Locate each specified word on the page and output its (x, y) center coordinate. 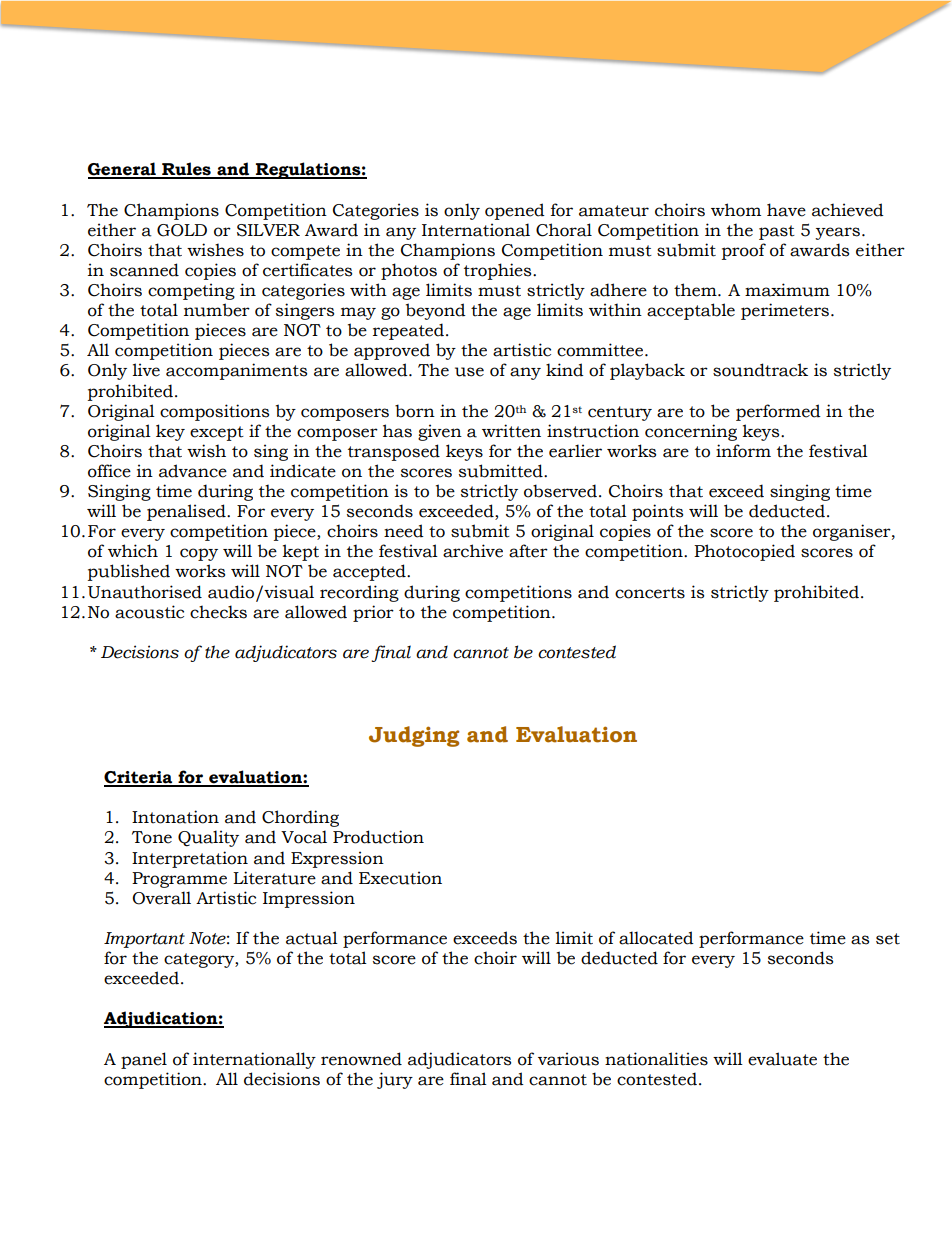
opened (515, 211)
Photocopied (744, 552)
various (568, 1059)
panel (144, 1060)
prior (373, 613)
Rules (186, 170)
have (786, 210)
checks (218, 612)
